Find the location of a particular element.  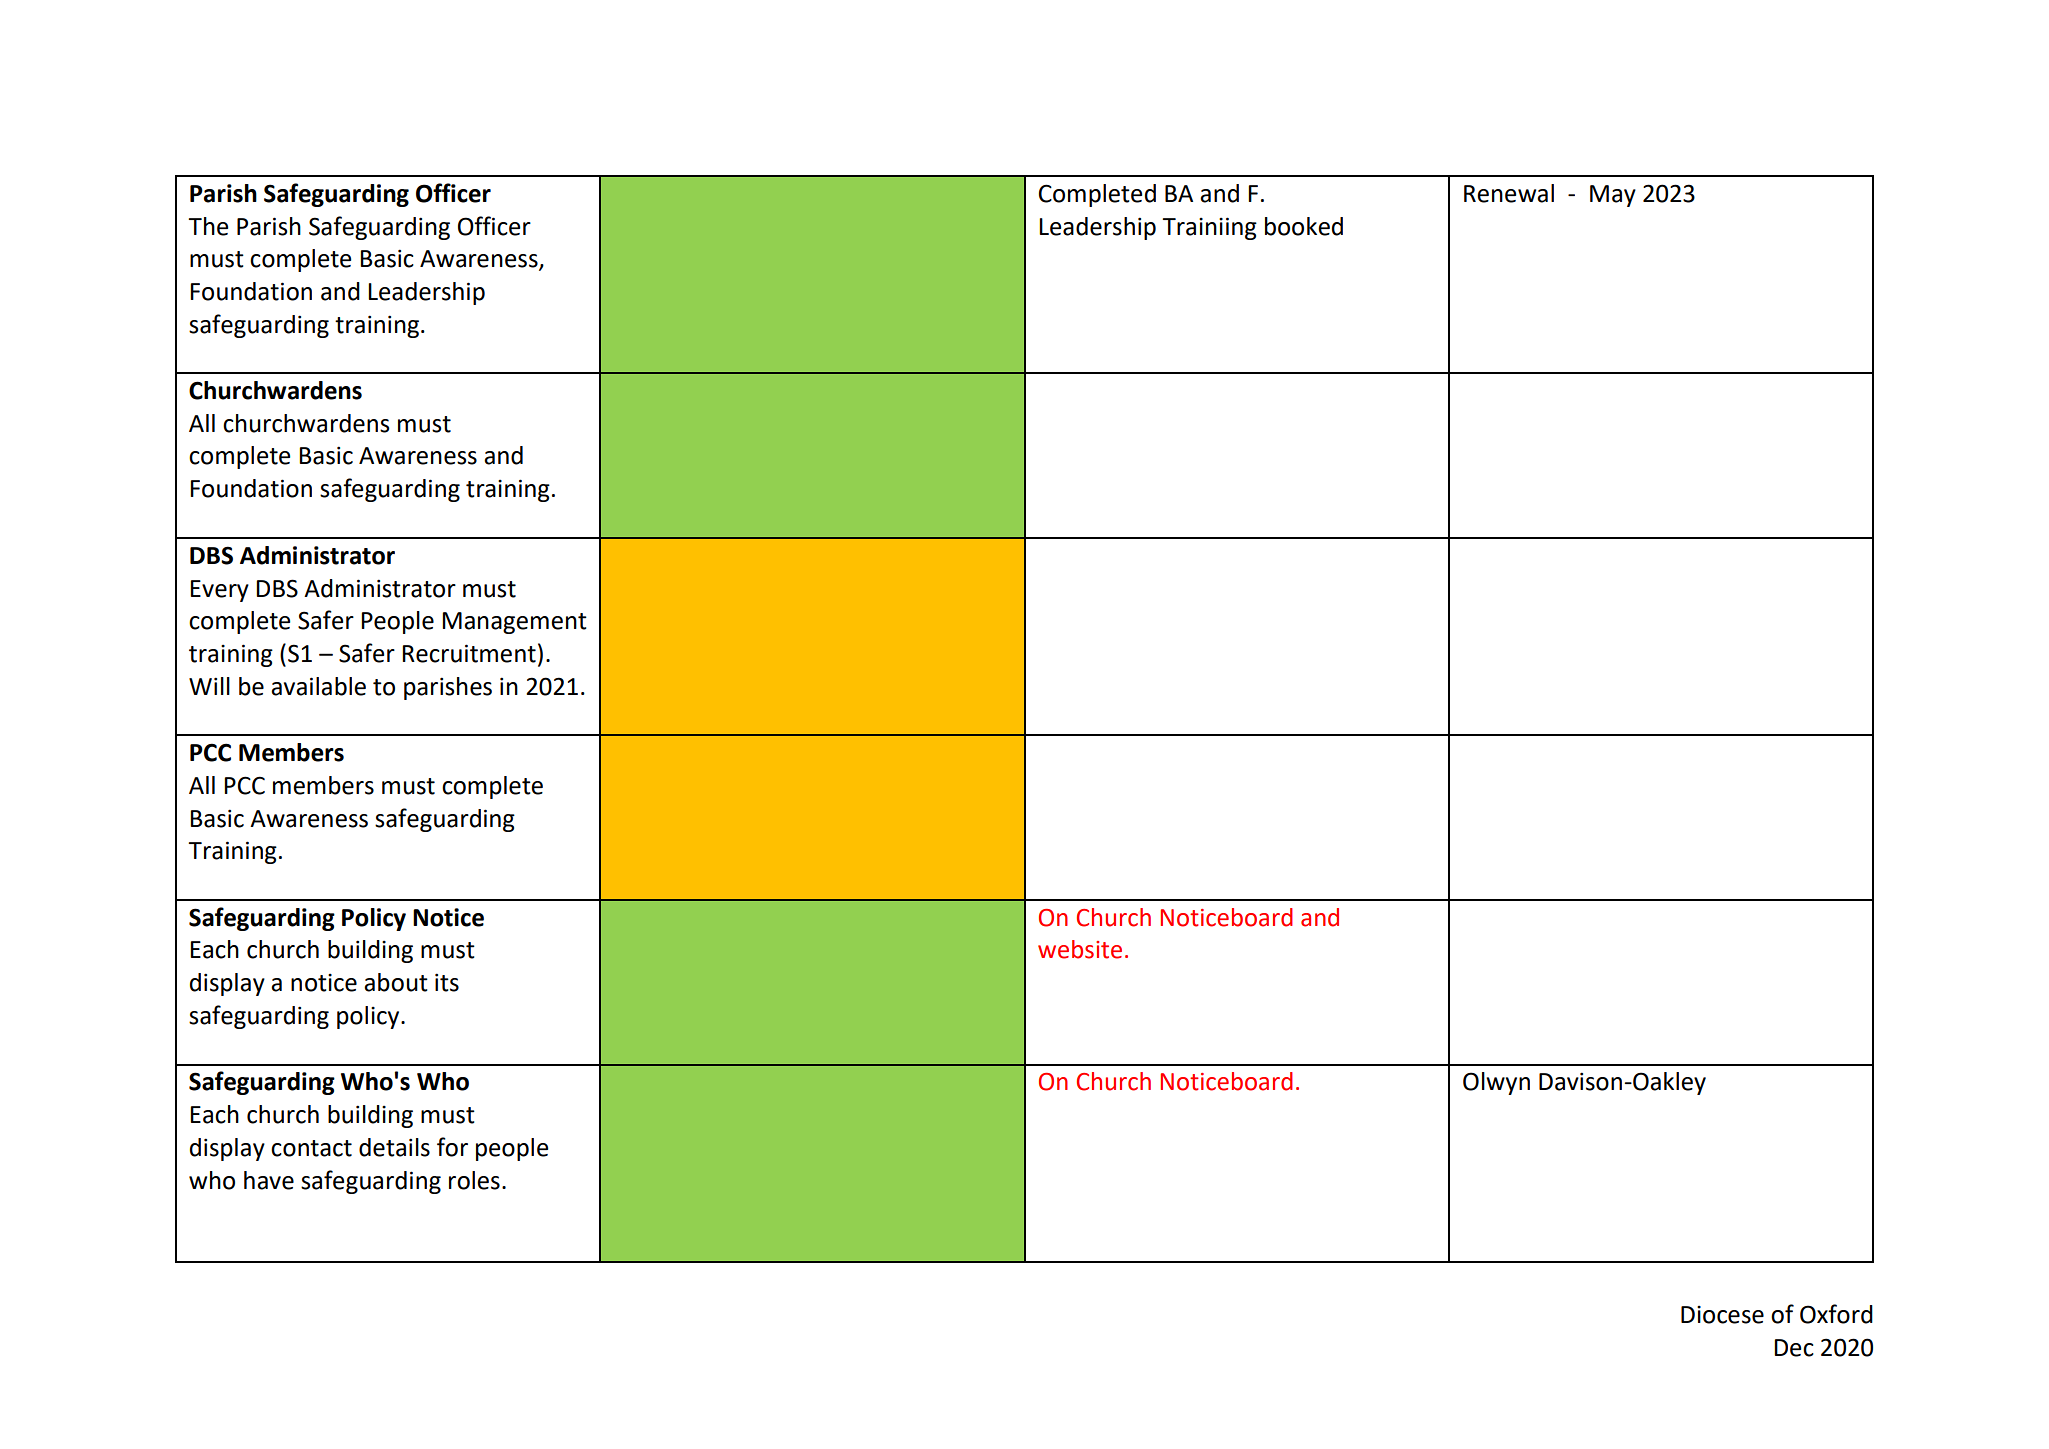

Dec is located at coordinates (1794, 1348).
